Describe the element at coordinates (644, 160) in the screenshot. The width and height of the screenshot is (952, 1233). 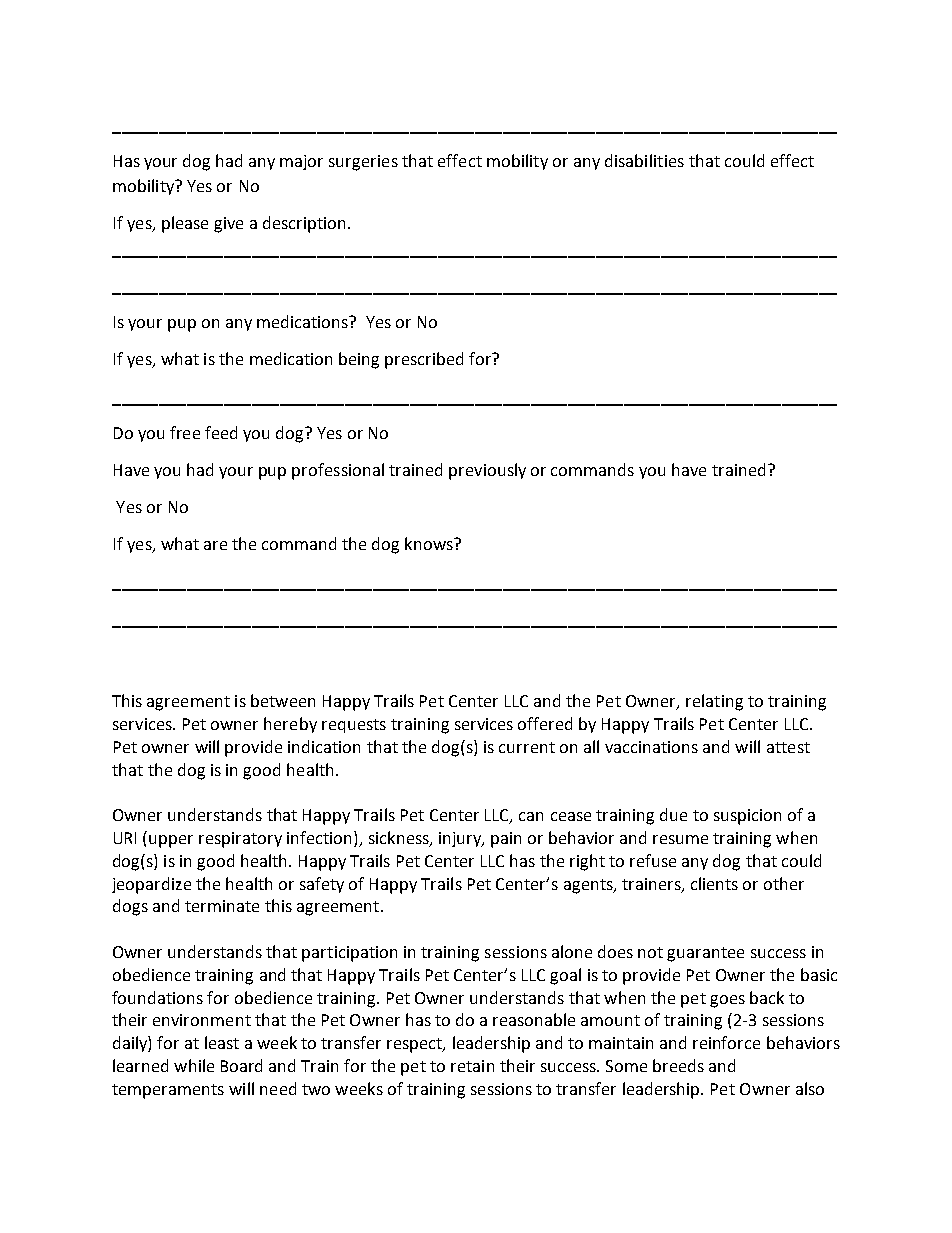
I see `disabilities` at that location.
